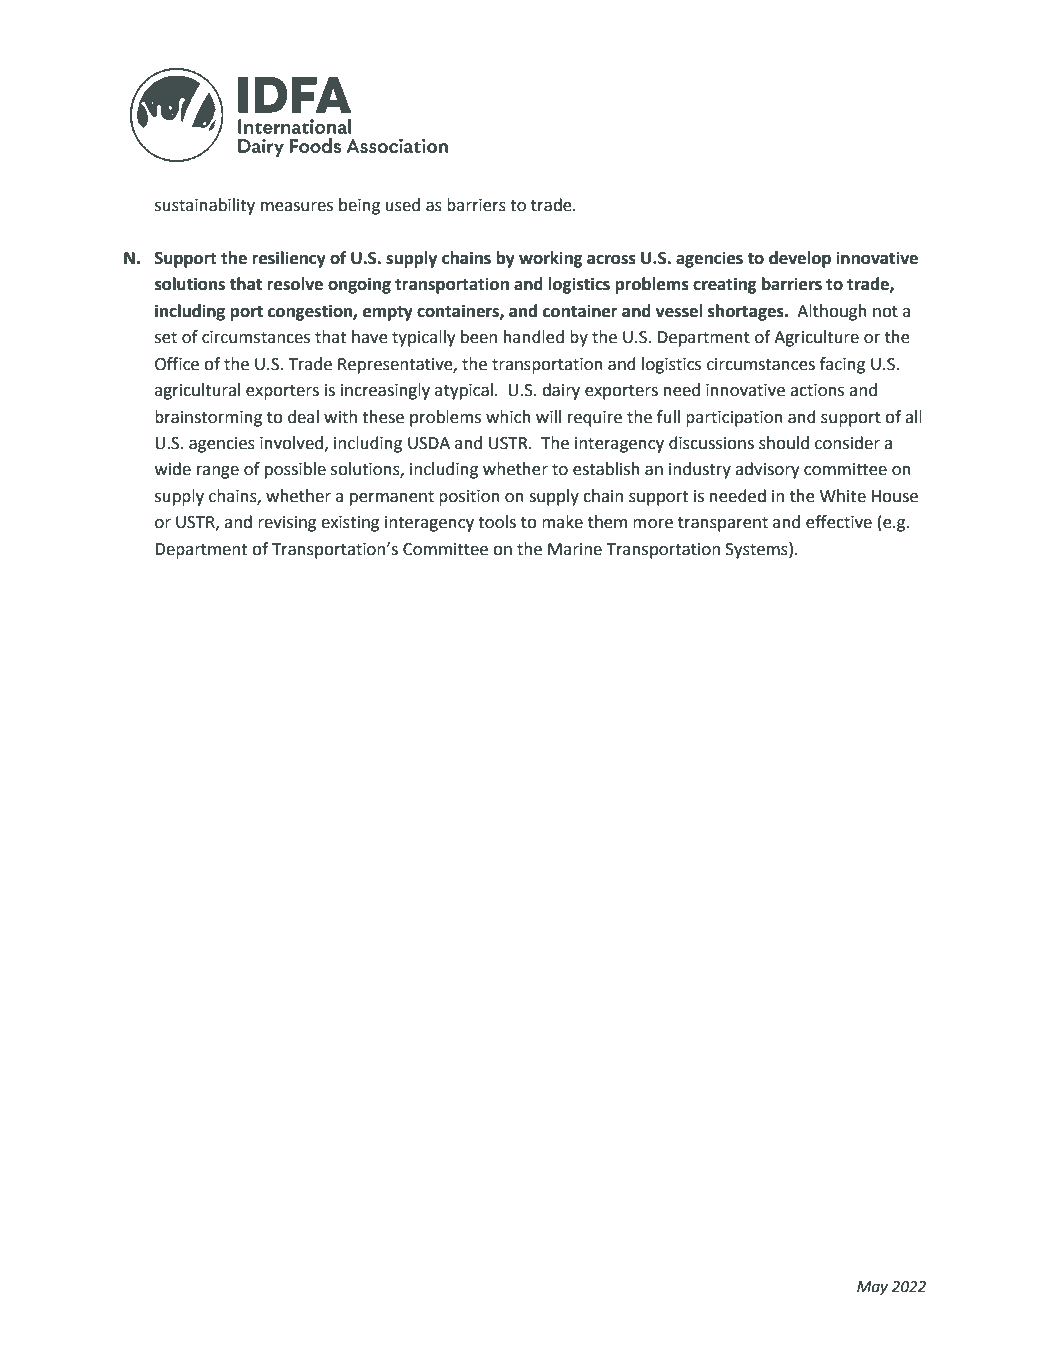  I want to click on develop, so click(800, 259).
